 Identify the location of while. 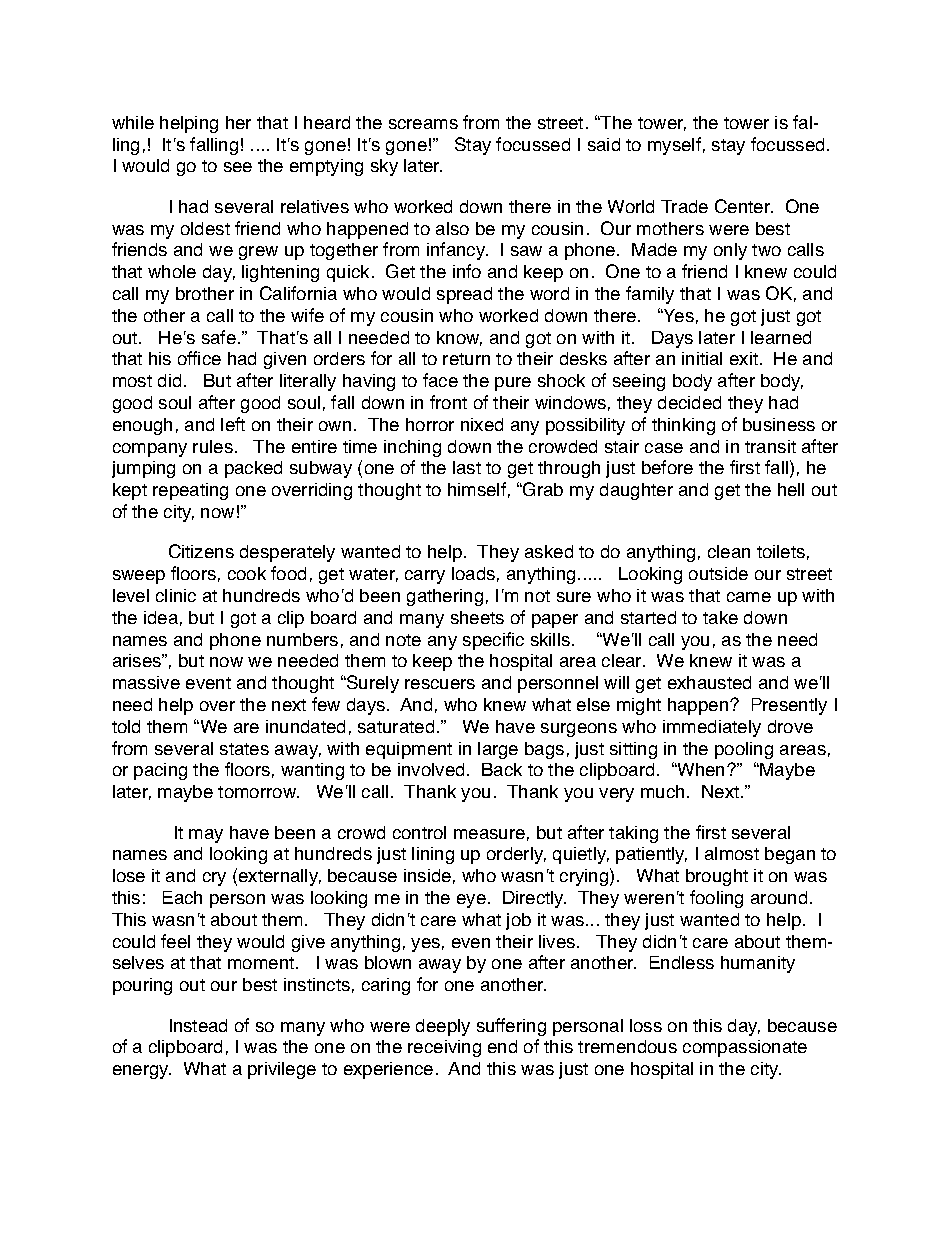
(133, 122).
